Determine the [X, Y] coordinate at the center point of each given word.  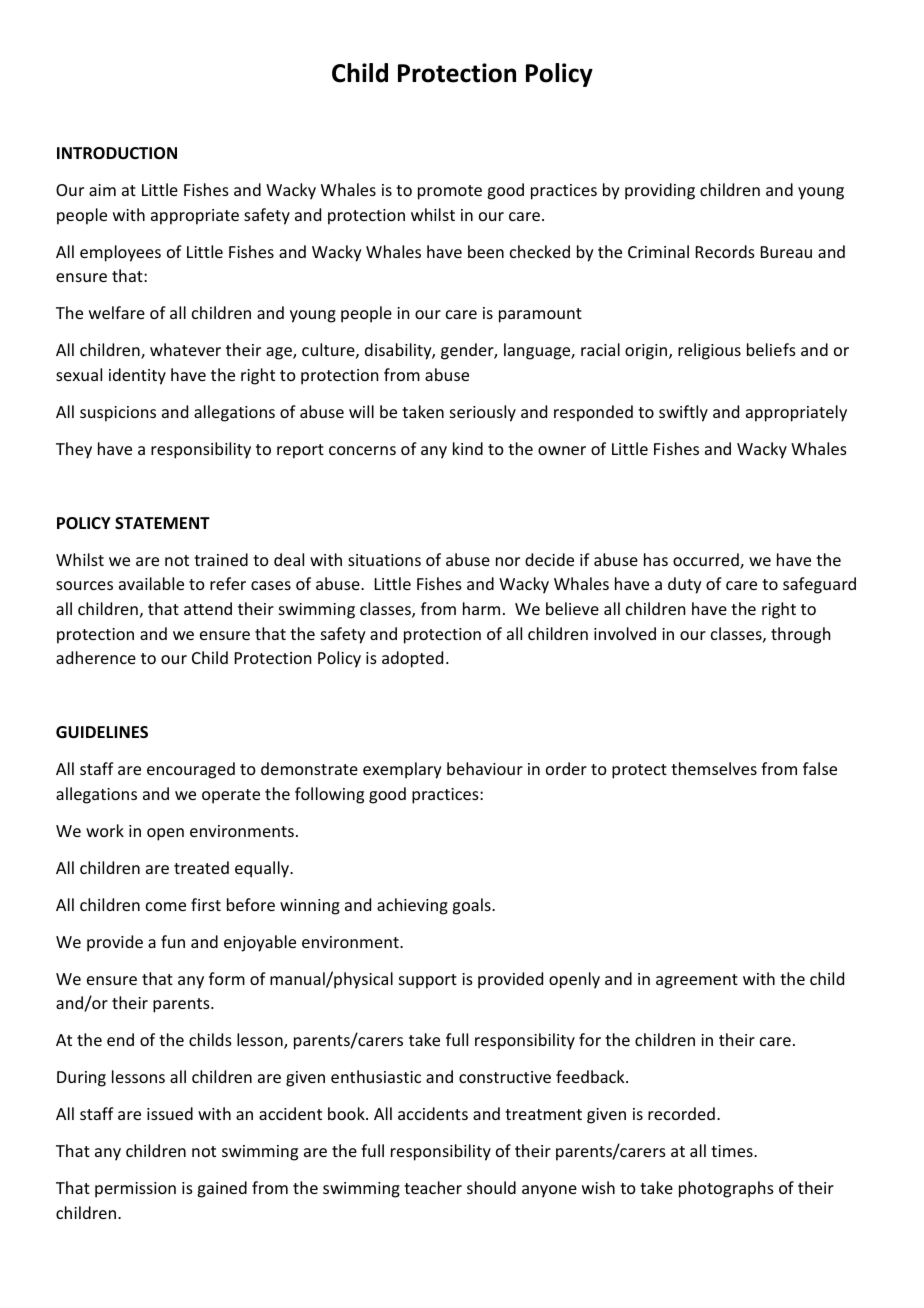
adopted [412, 659]
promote [450, 192]
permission [135, 1190]
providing [660, 191]
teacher [433, 1187]
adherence [96, 657]
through [800, 635]
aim [102, 190]
